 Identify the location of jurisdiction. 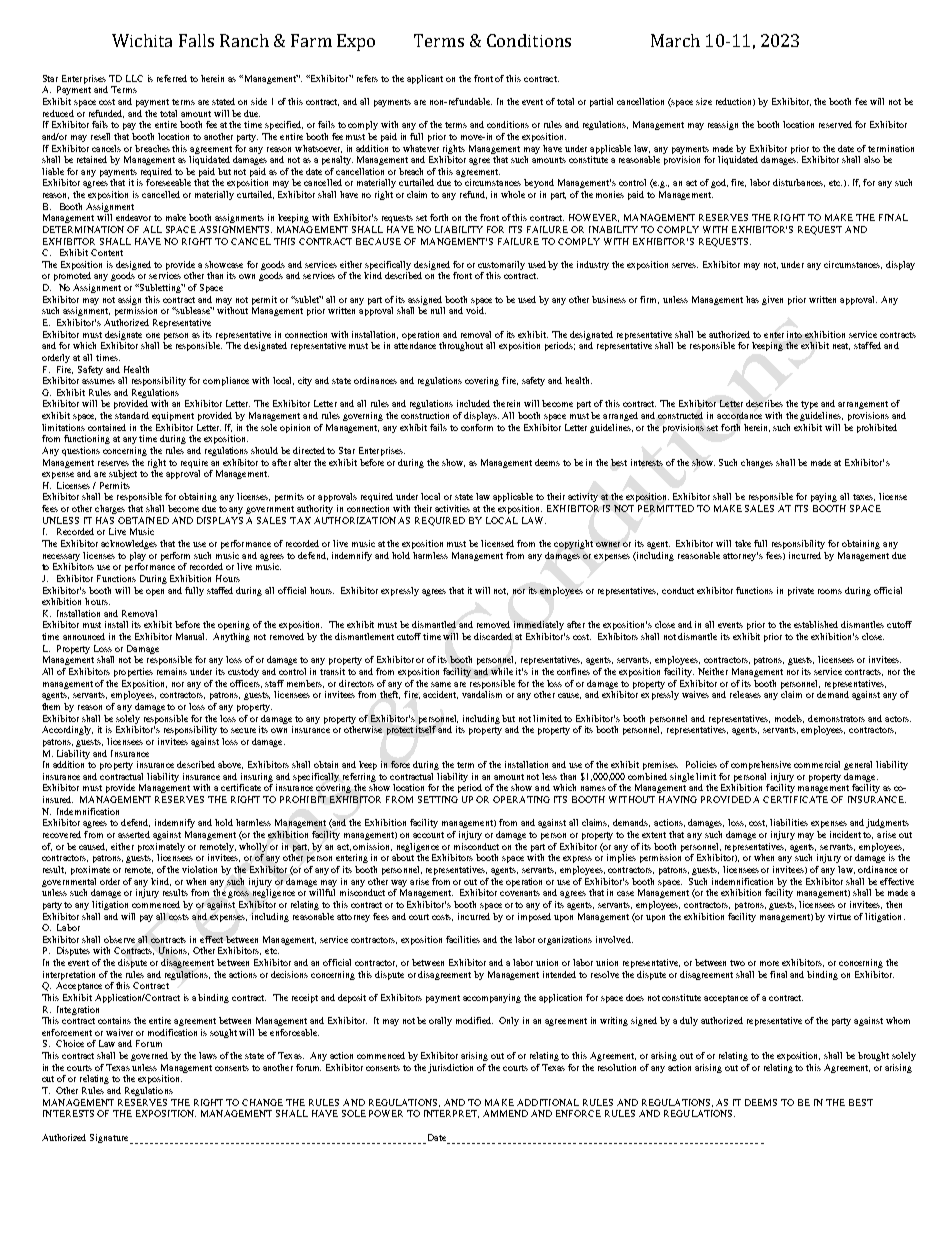
(450, 1068).
